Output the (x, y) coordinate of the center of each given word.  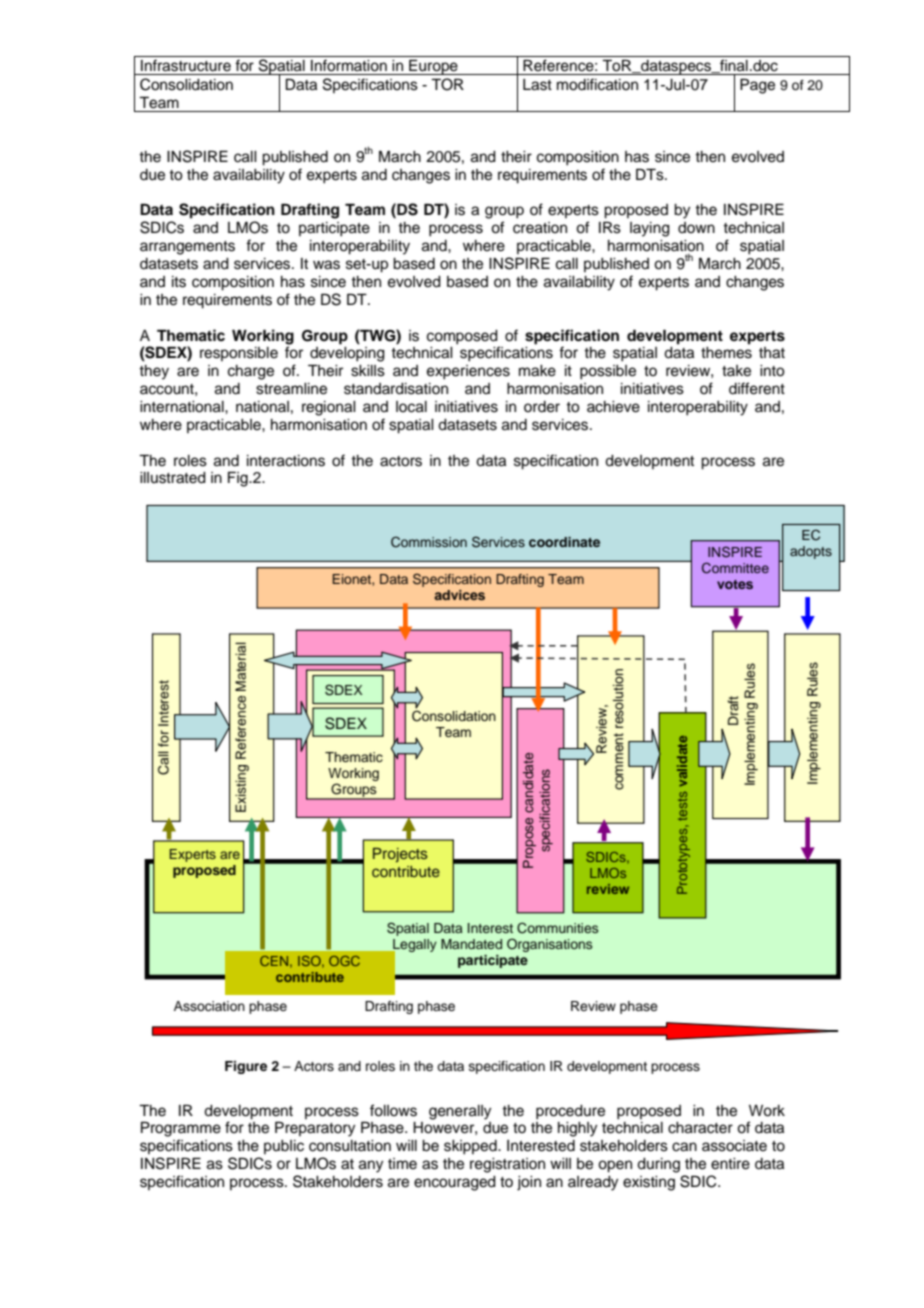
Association (209, 1006)
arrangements (187, 248)
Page (757, 86)
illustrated (173, 478)
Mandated (471, 944)
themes (726, 353)
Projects (400, 855)
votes (735, 584)
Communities (557, 928)
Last (537, 85)
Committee (735, 568)
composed (462, 337)
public (284, 1147)
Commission (429, 542)
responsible (239, 354)
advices (459, 595)
